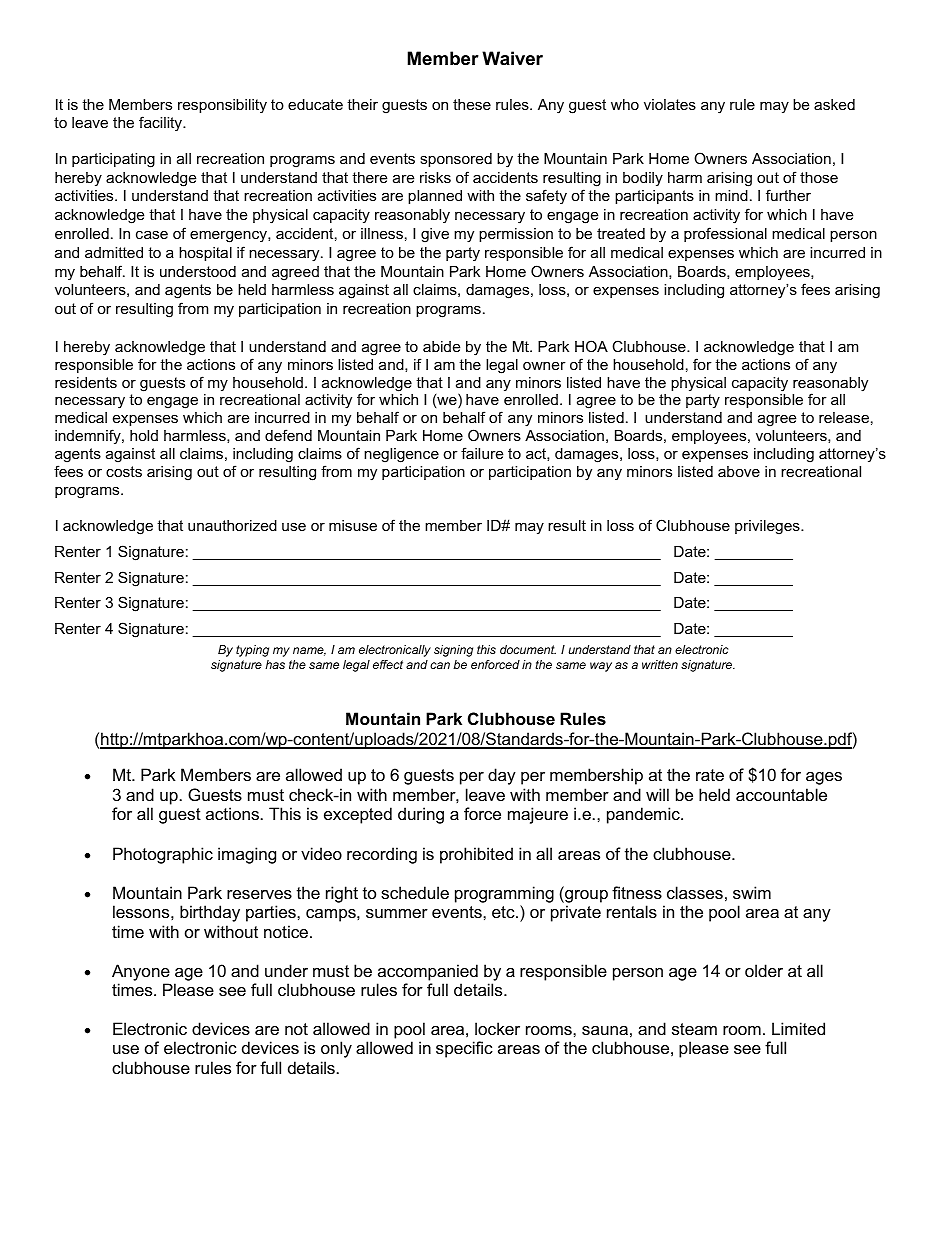 The width and height of the page is (952, 1233). Describe the element at coordinates (670, 104) in the page. I see `violates` at that location.
